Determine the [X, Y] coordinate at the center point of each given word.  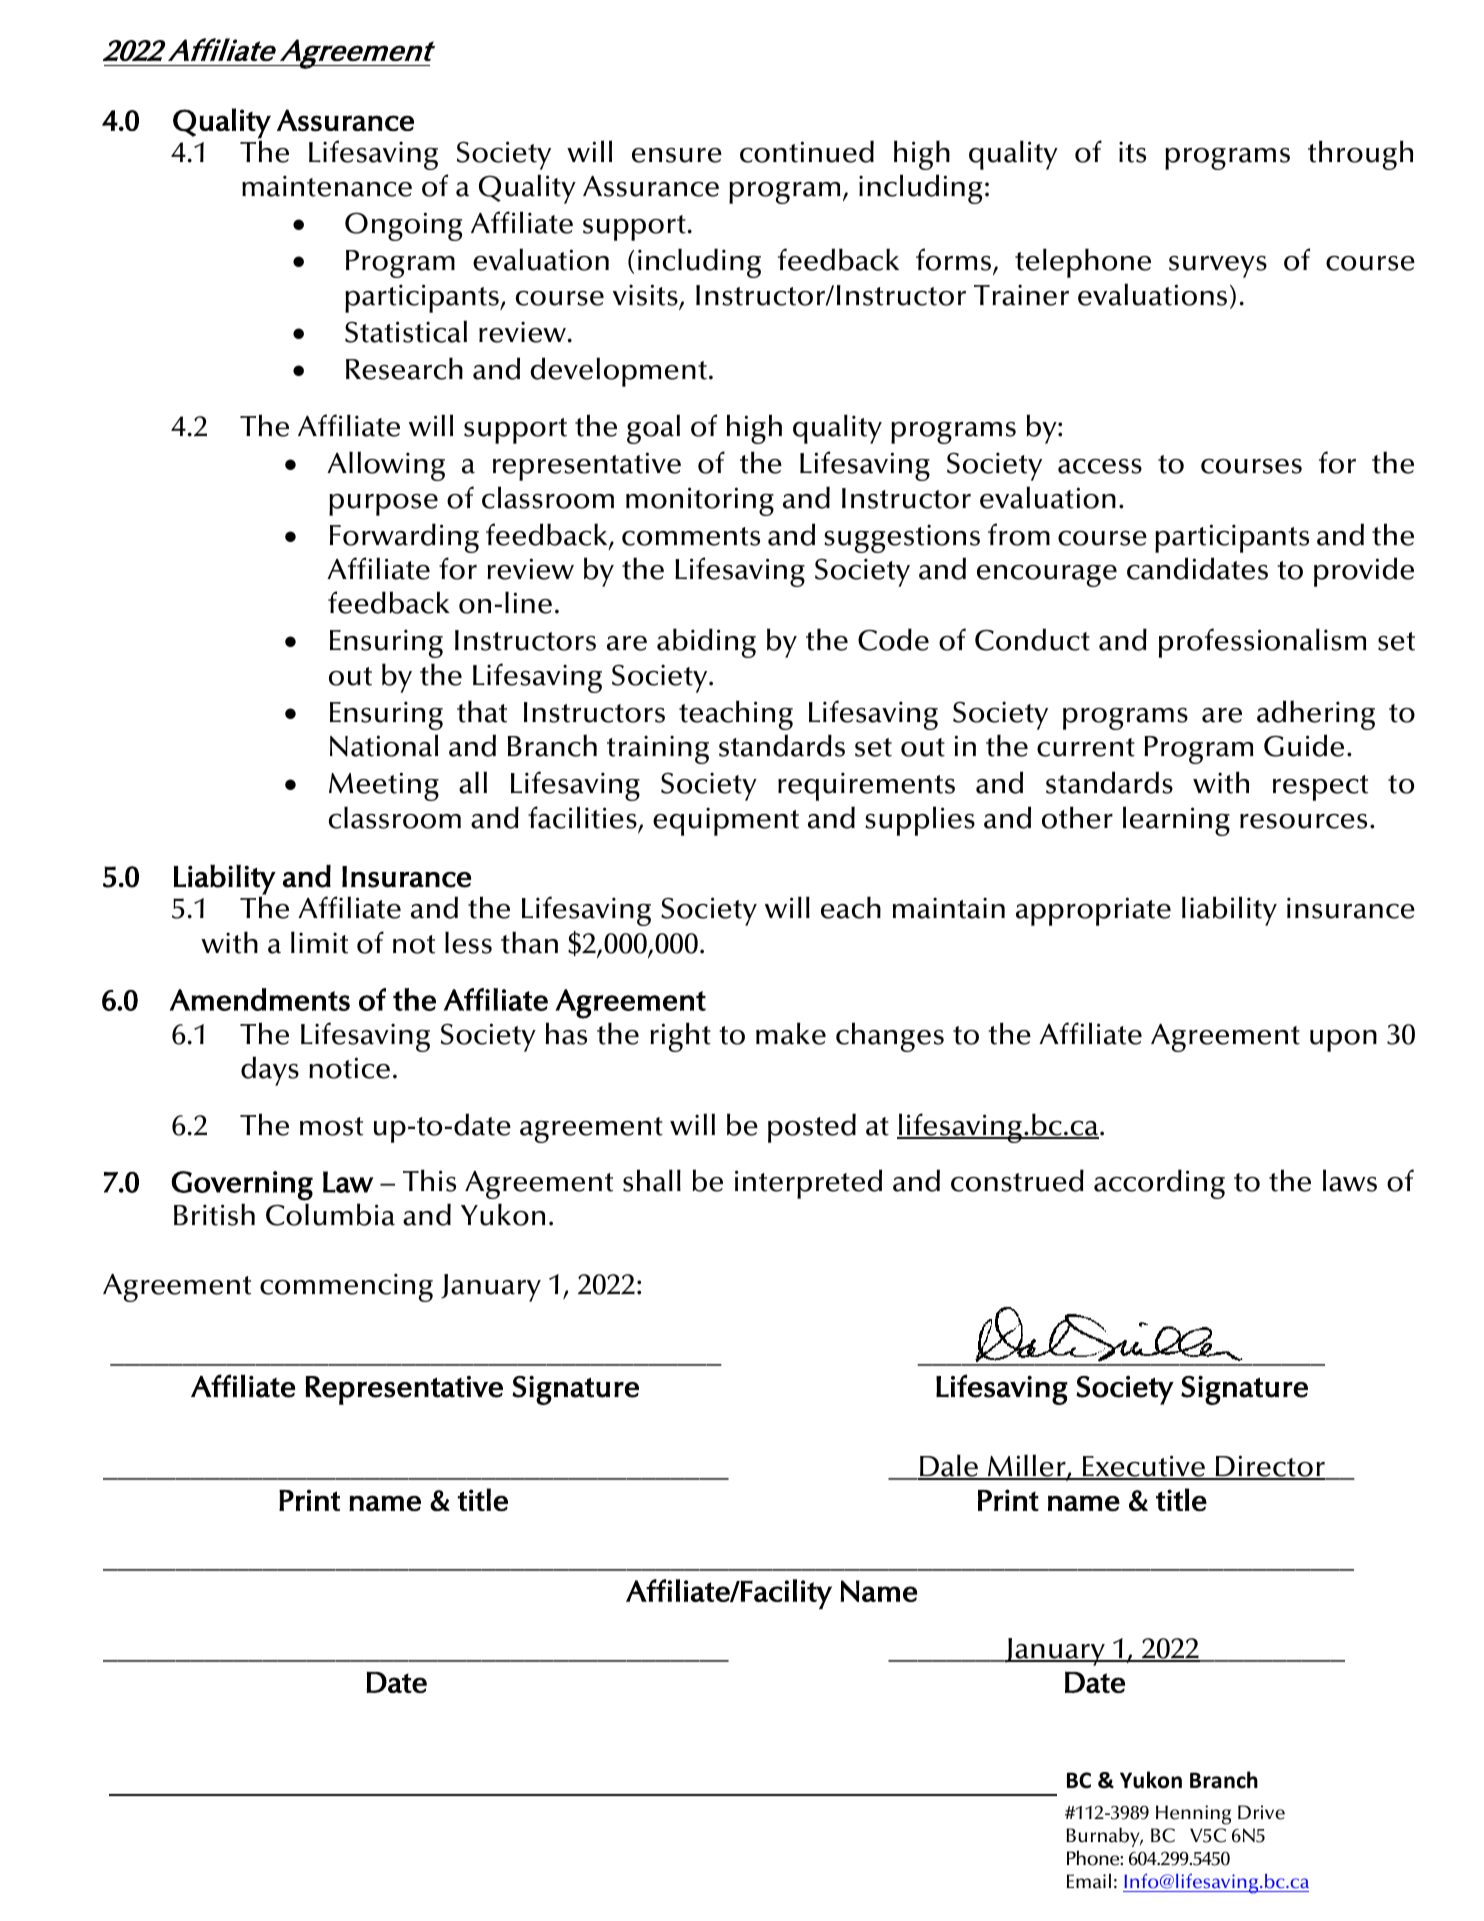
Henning [1193, 1815]
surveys [1218, 267]
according [1159, 1184]
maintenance [327, 186]
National [384, 745]
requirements [866, 786]
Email [1089, 1881]
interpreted [808, 1184]
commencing [346, 1287]
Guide [1304, 745]
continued [807, 151]
